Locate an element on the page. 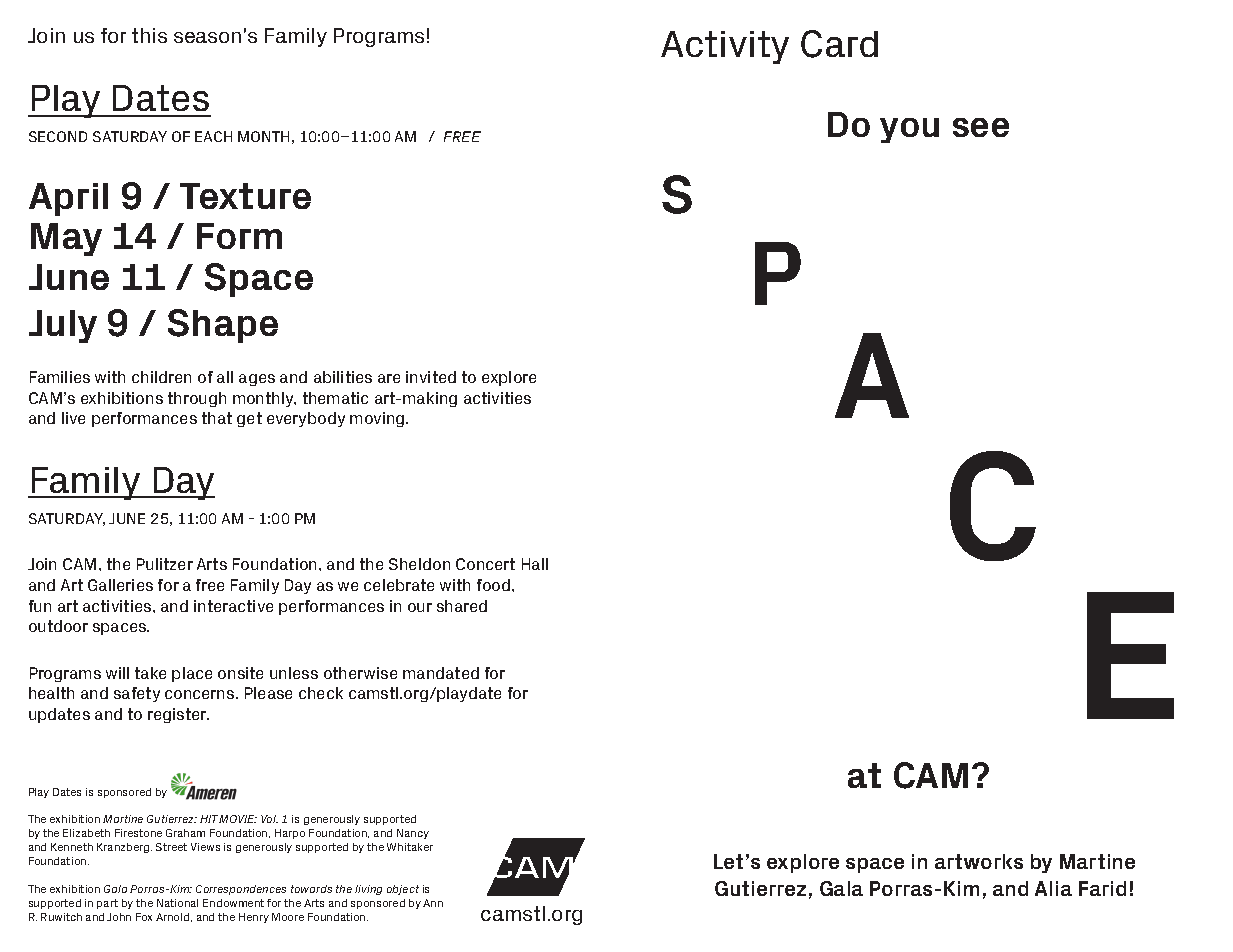 This image has width=1233, height=952. this is located at coordinates (149, 35).
